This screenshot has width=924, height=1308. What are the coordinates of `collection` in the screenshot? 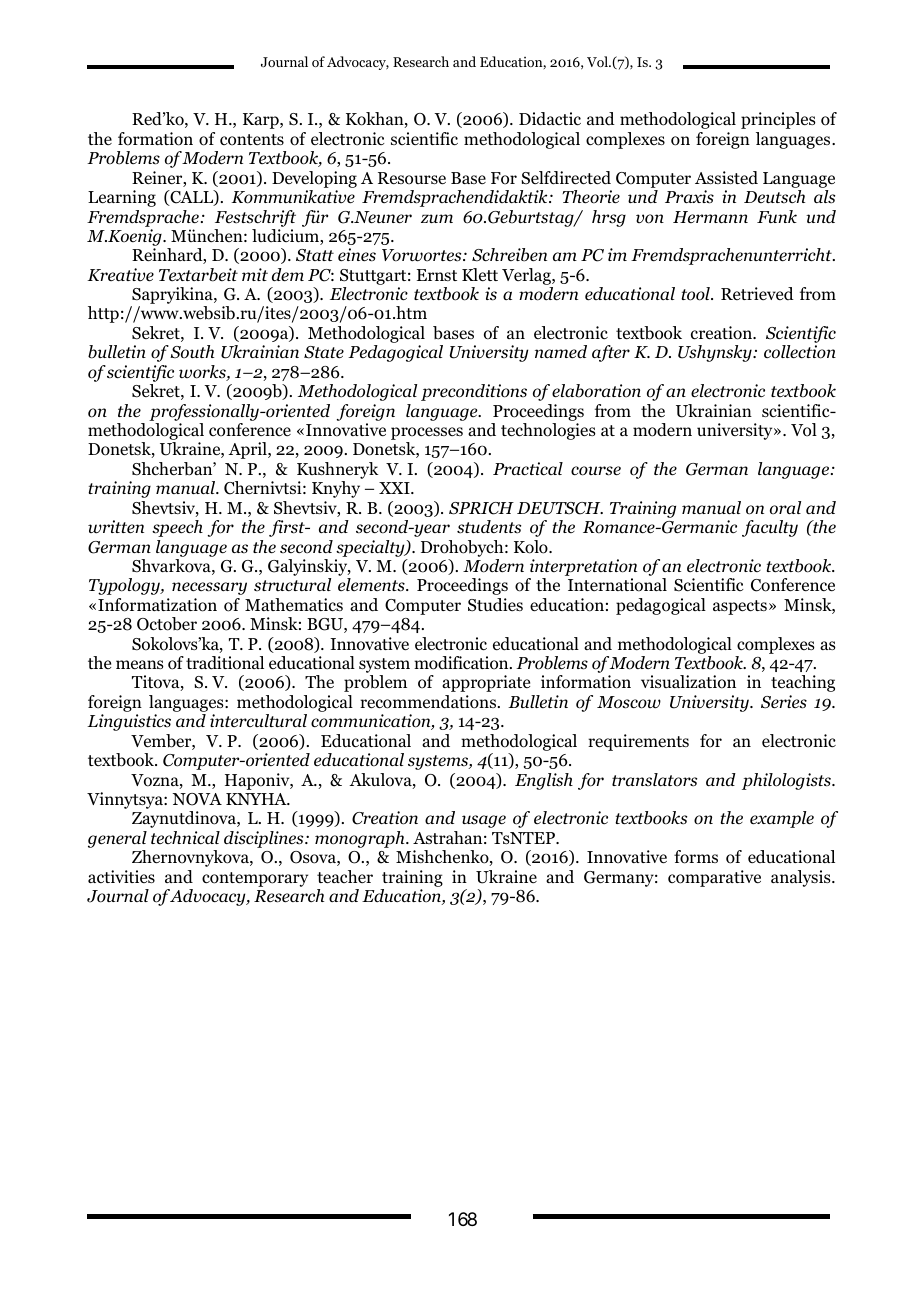 It's located at (800, 352).
